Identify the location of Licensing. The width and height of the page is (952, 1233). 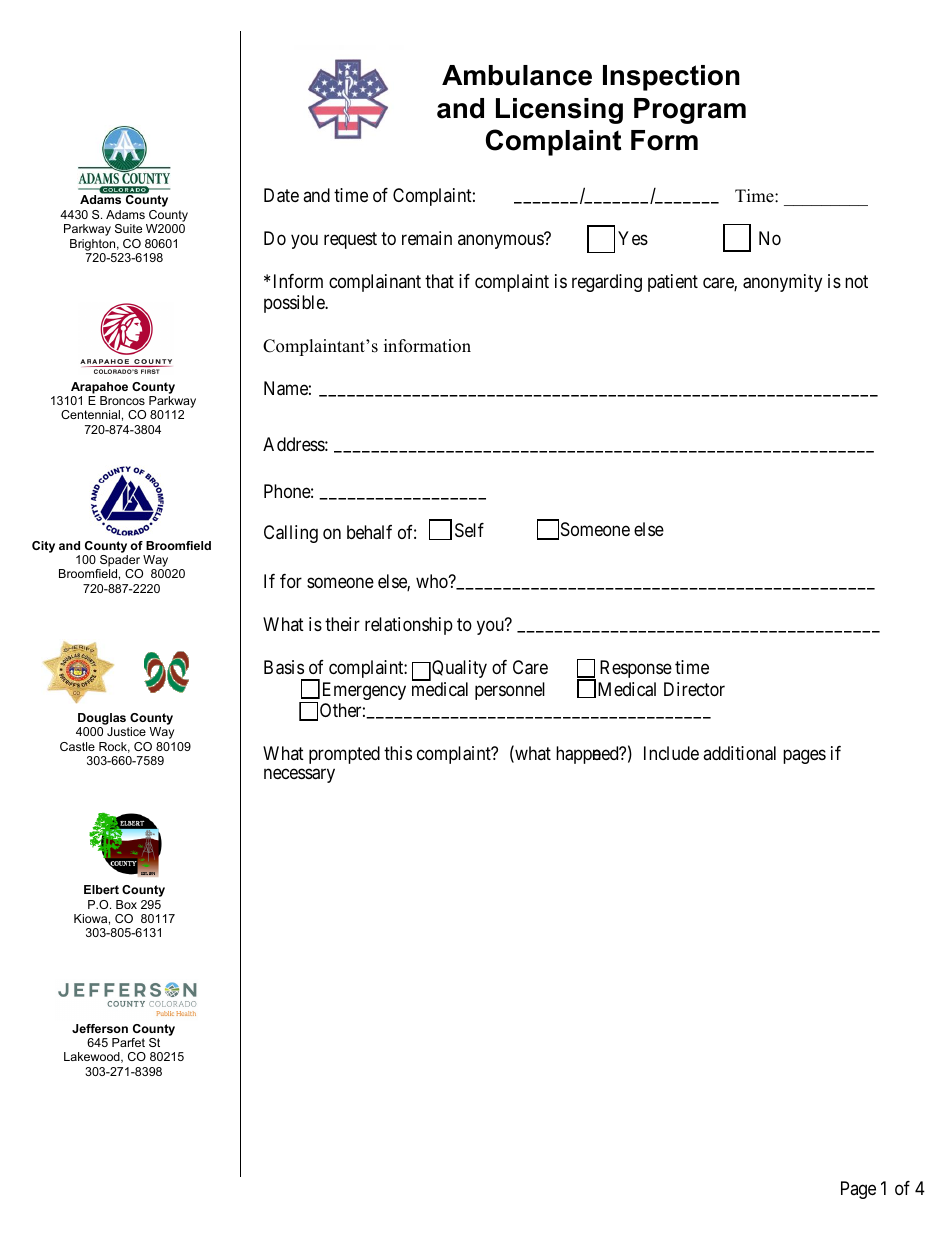
(559, 111).
